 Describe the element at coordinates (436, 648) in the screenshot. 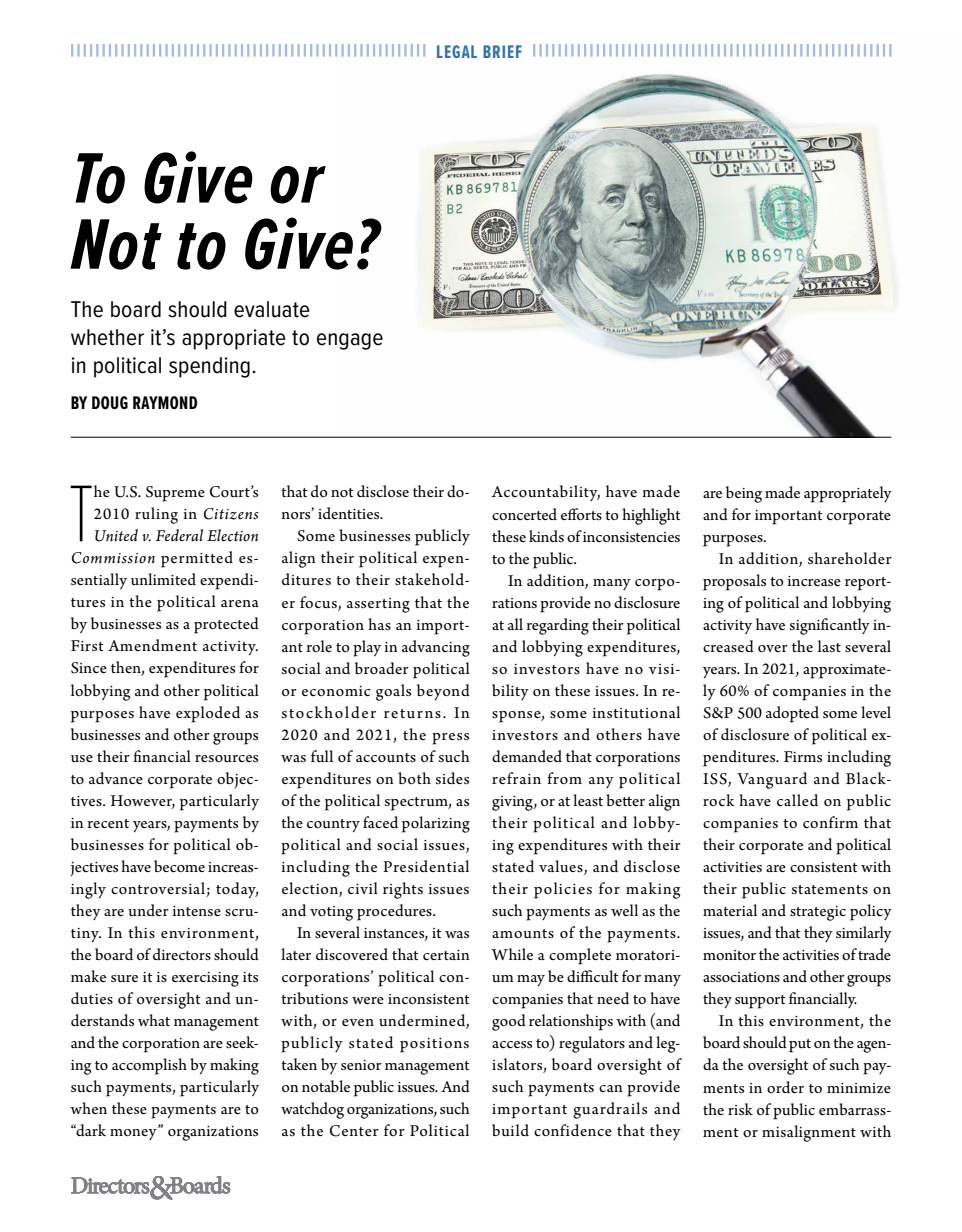

I see `advancing` at that location.
